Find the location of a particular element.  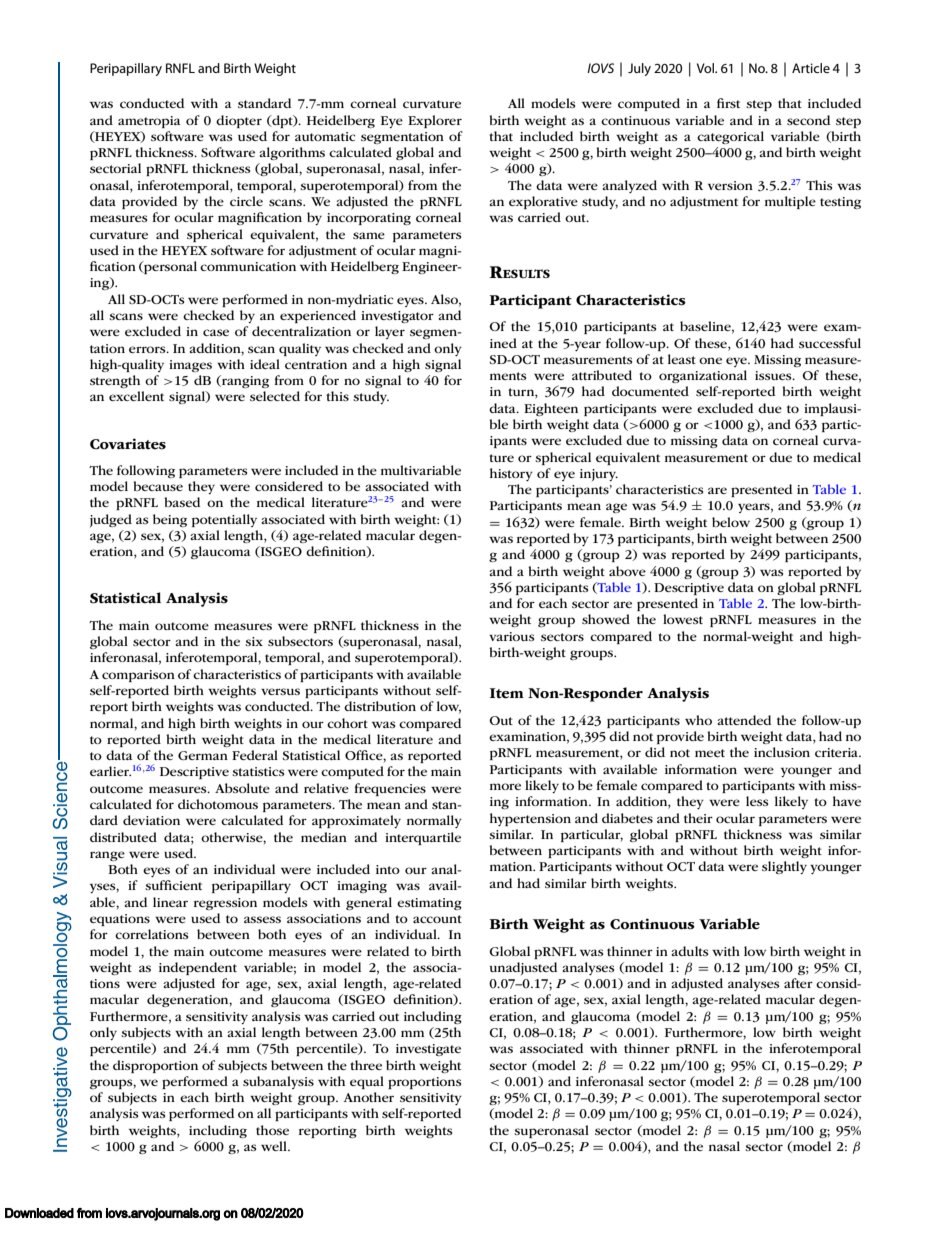

inclusion is located at coordinates (782, 752).
